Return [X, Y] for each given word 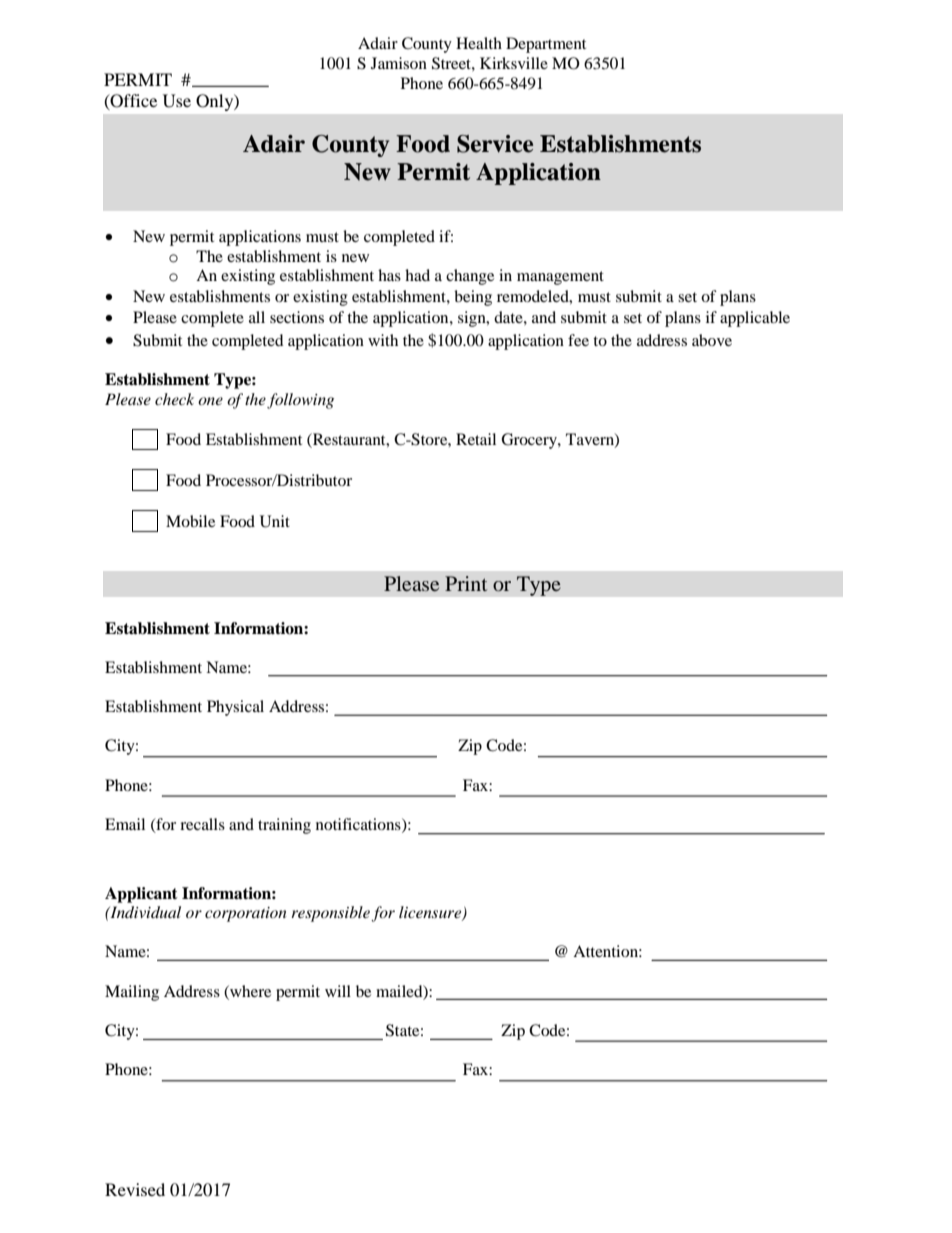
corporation [246, 914]
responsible [330, 914]
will [338, 991]
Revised [135, 1189]
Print [466, 583]
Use [177, 101]
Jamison [399, 63]
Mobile [190, 521]
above [712, 340]
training [284, 826]
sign [473, 319]
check [174, 399]
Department [546, 45]
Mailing [132, 993]
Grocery [530, 441]
